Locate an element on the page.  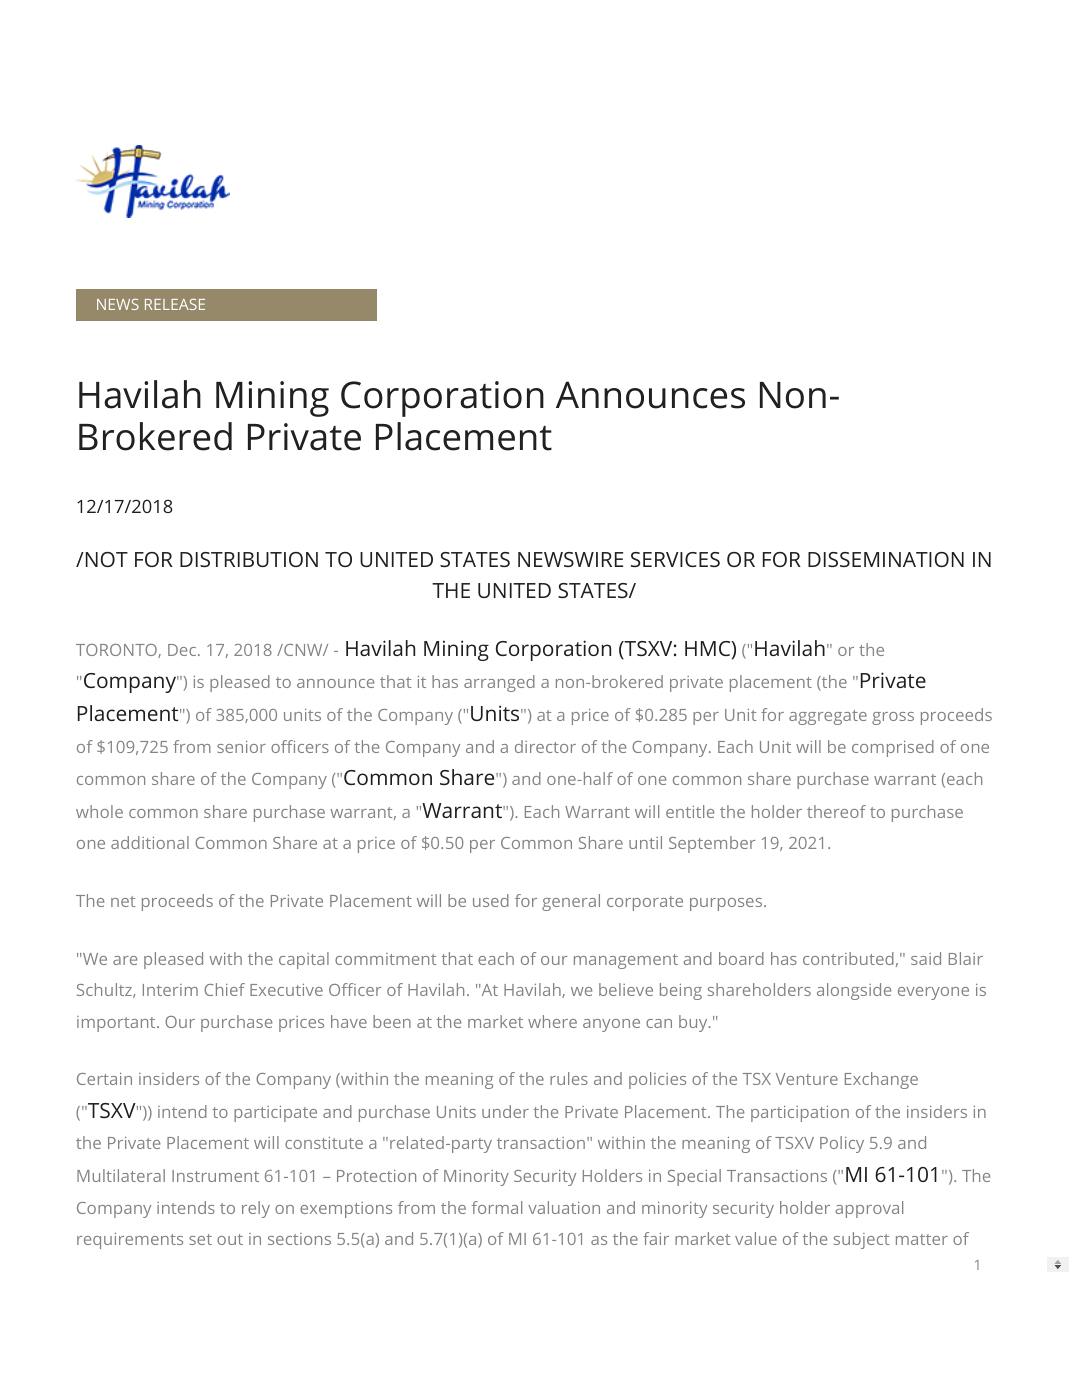
senior is located at coordinates (241, 747).
